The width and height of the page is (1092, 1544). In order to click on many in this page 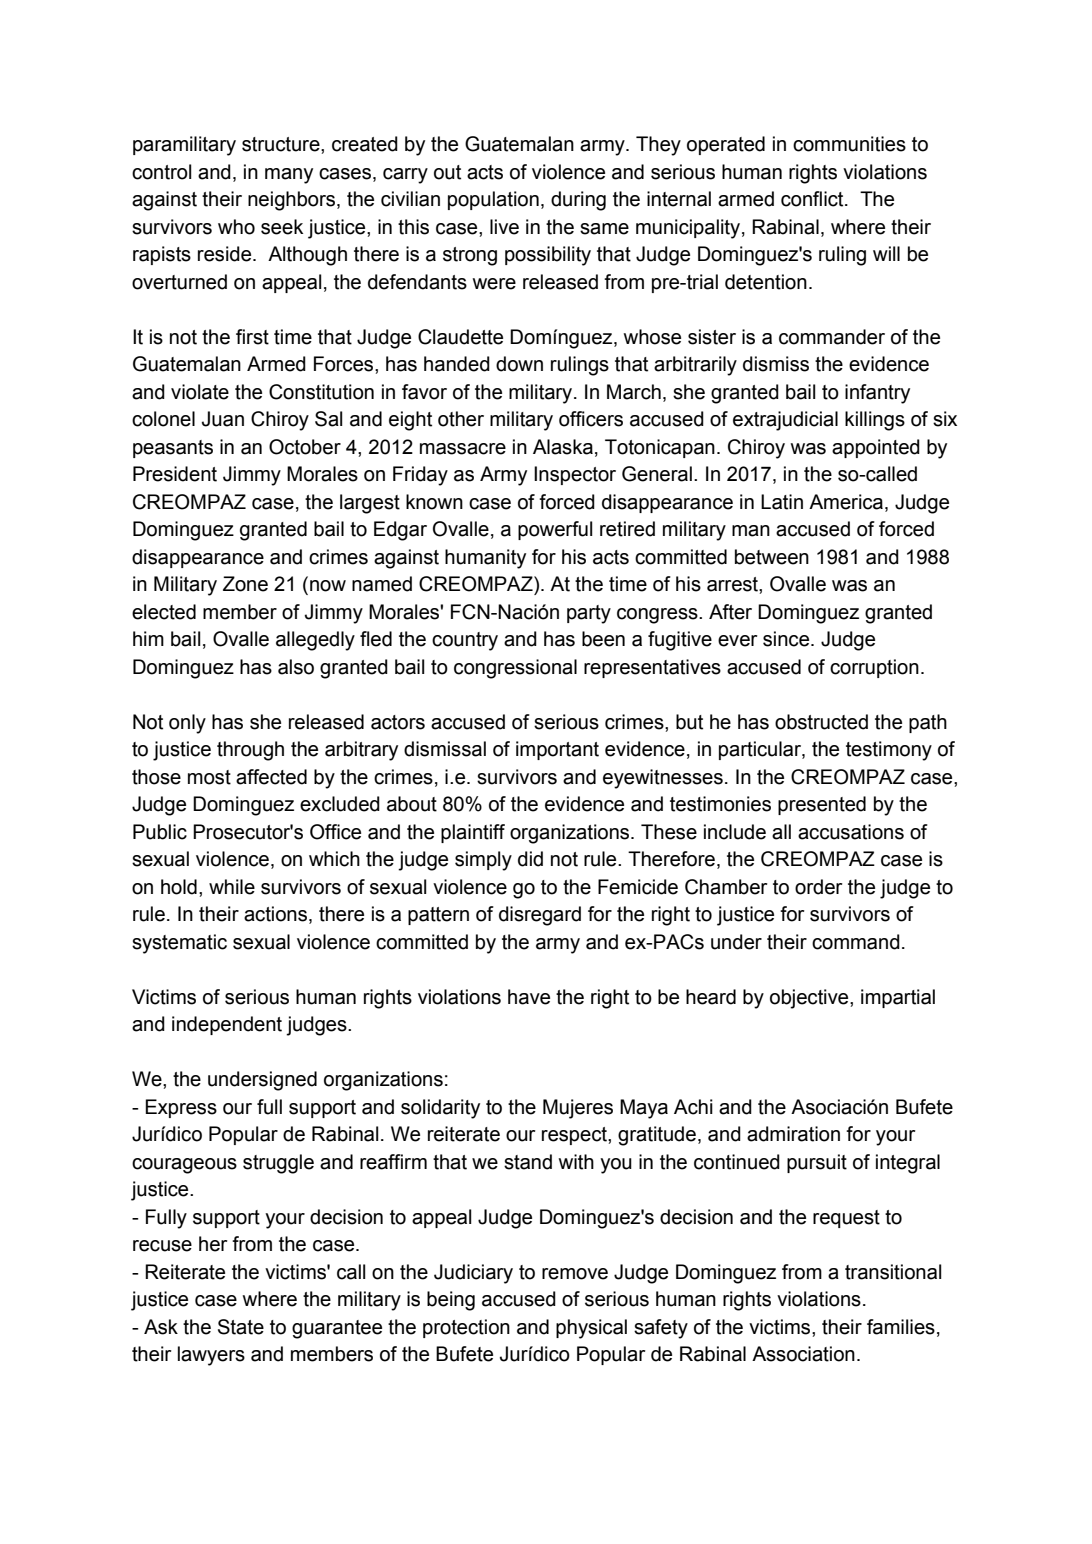, I will do `click(289, 176)`.
